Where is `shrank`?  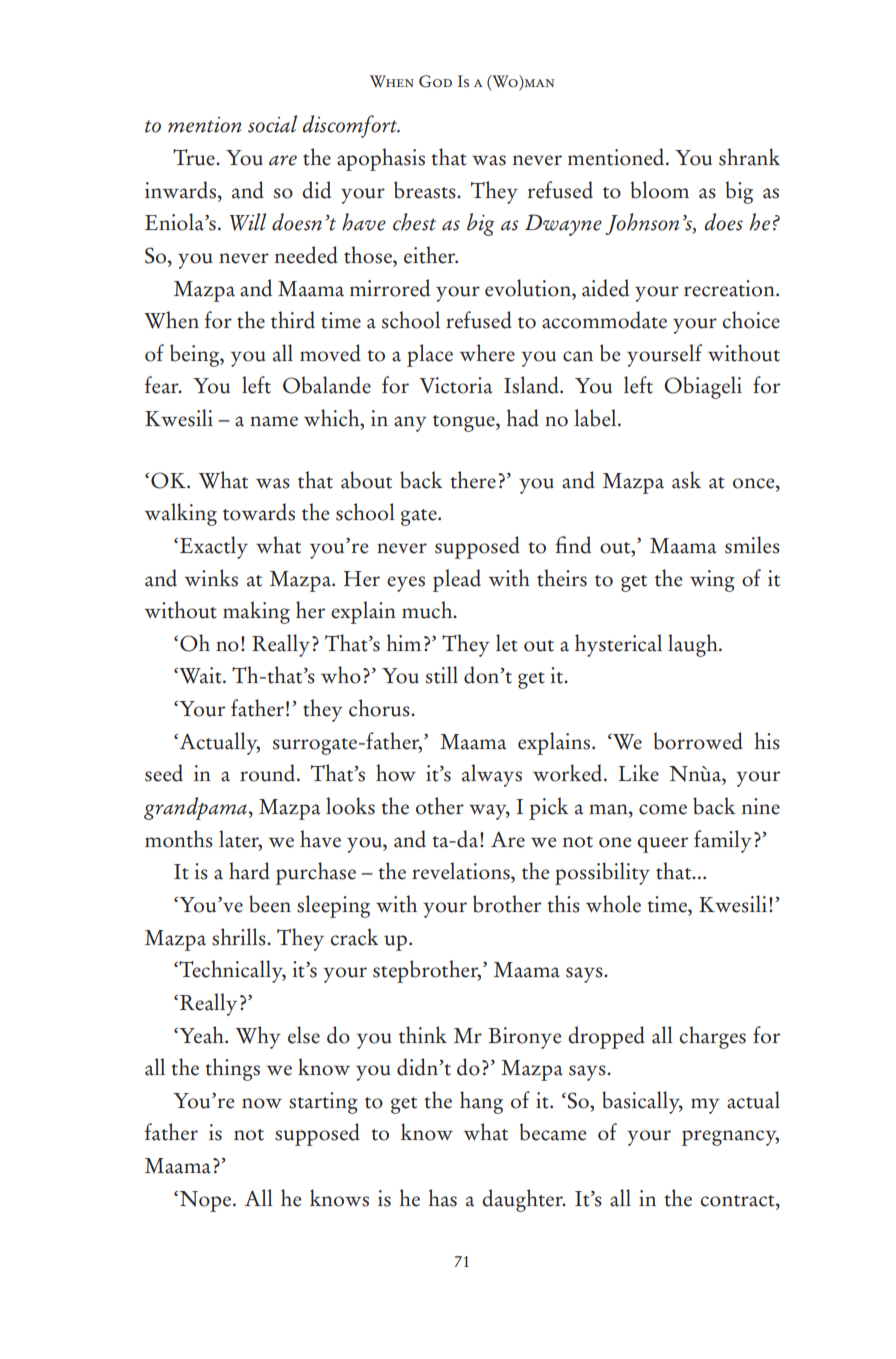
shrank is located at coordinates (749, 157).
